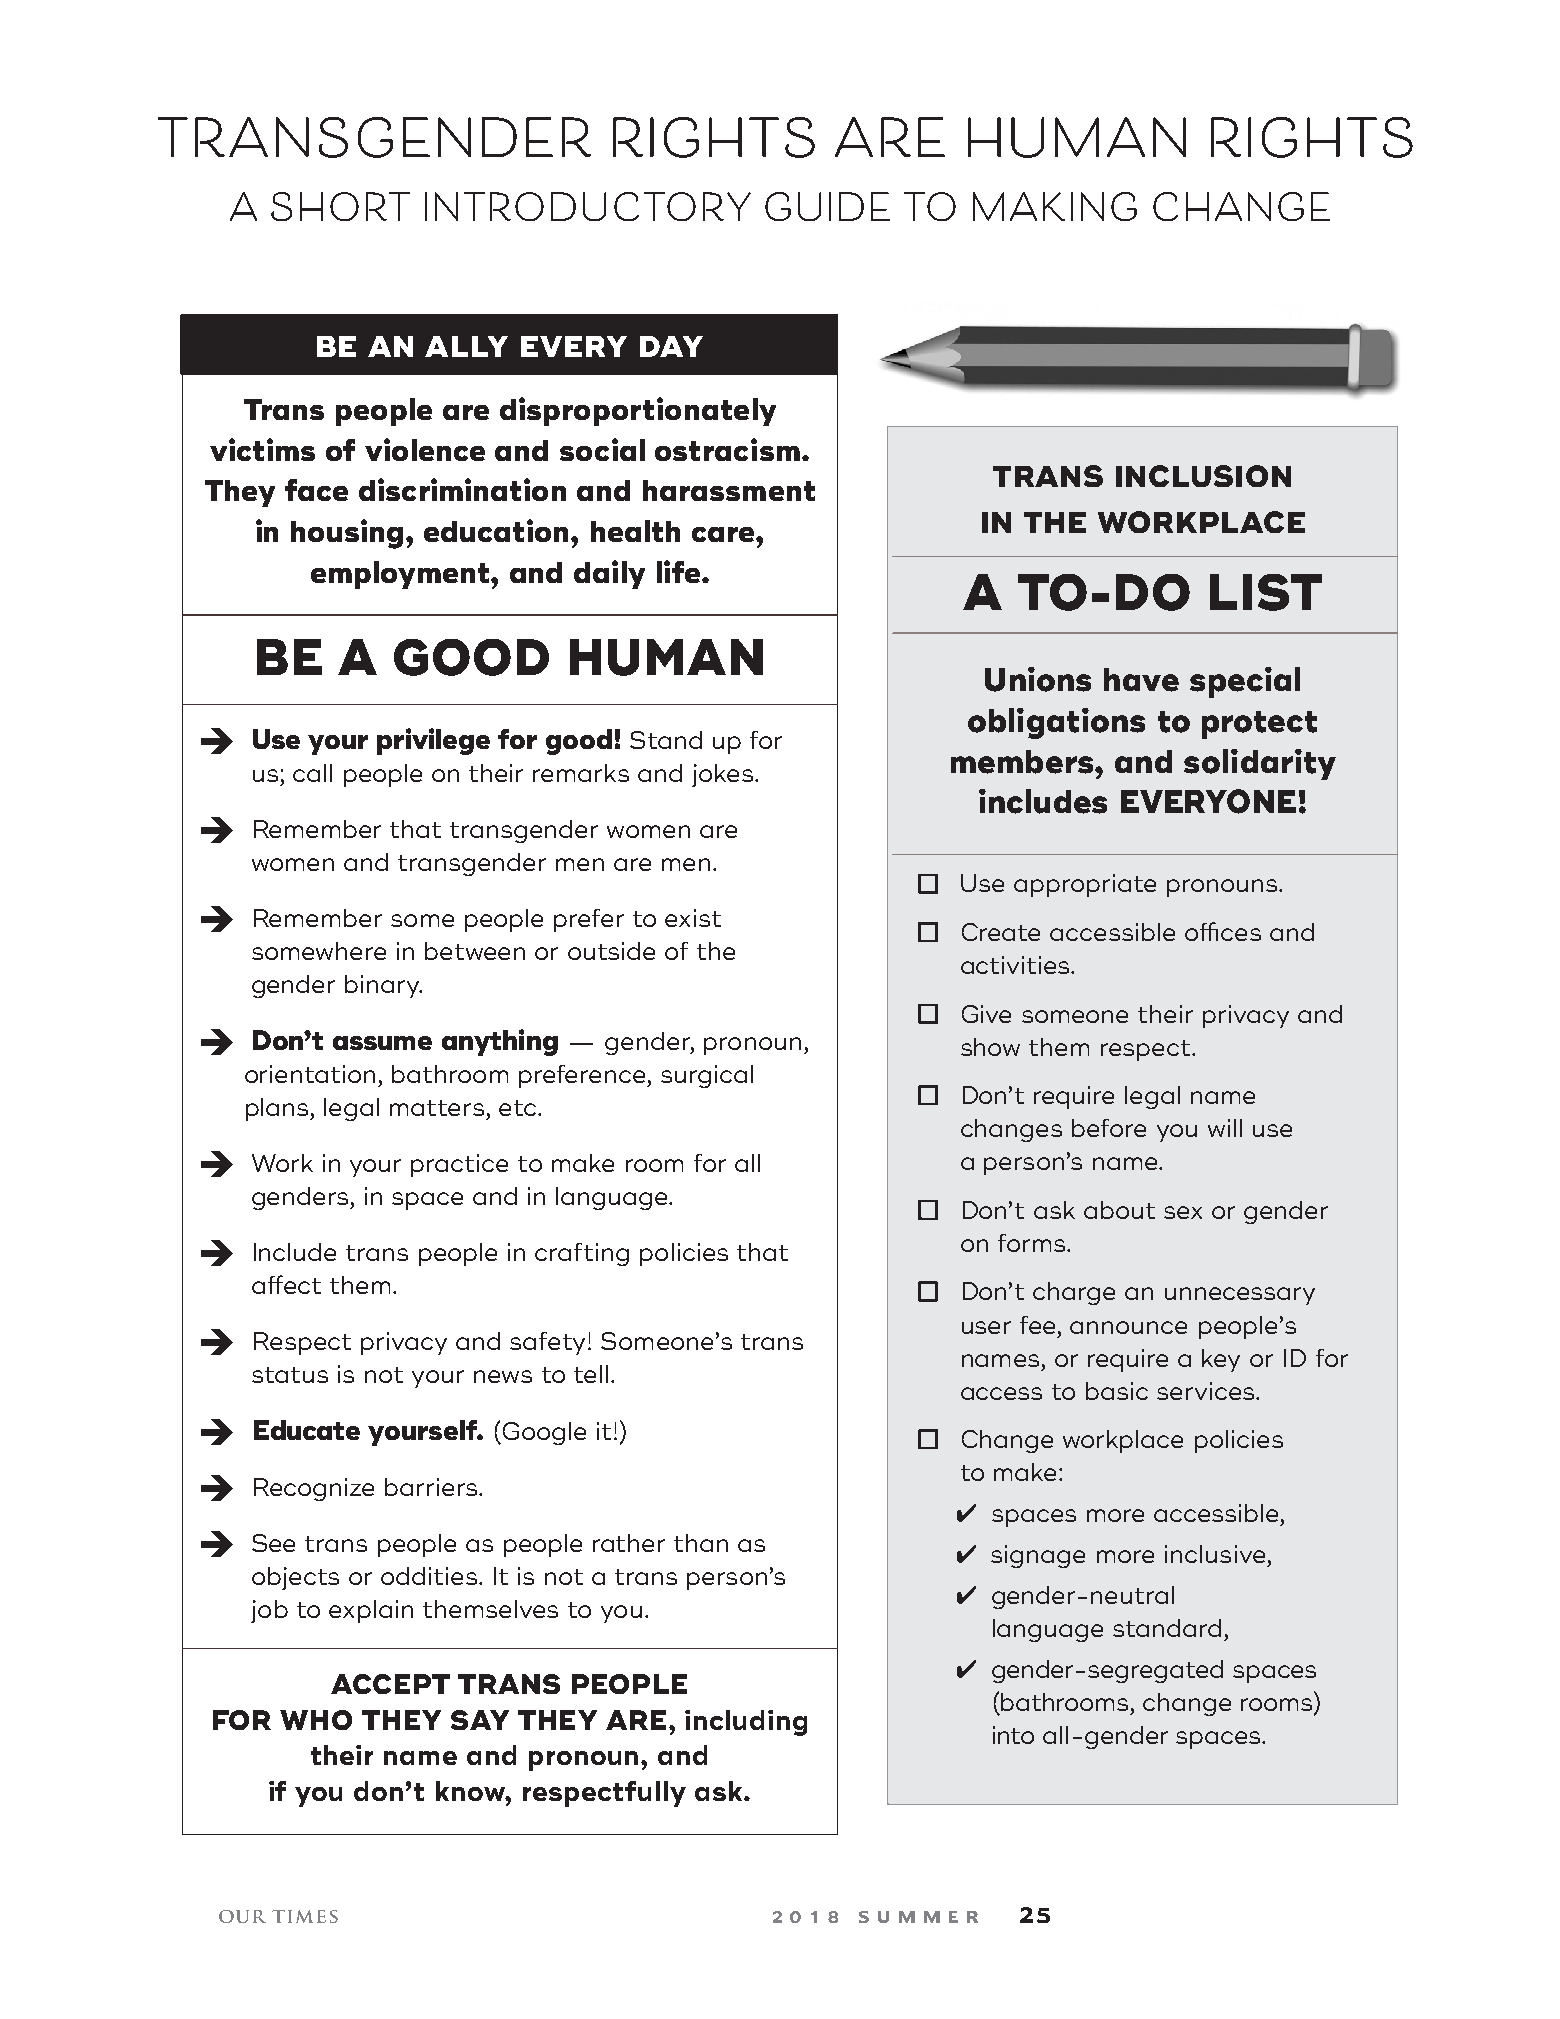 The image size is (1560, 2019). I want to click on surgical, so click(707, 1076).
